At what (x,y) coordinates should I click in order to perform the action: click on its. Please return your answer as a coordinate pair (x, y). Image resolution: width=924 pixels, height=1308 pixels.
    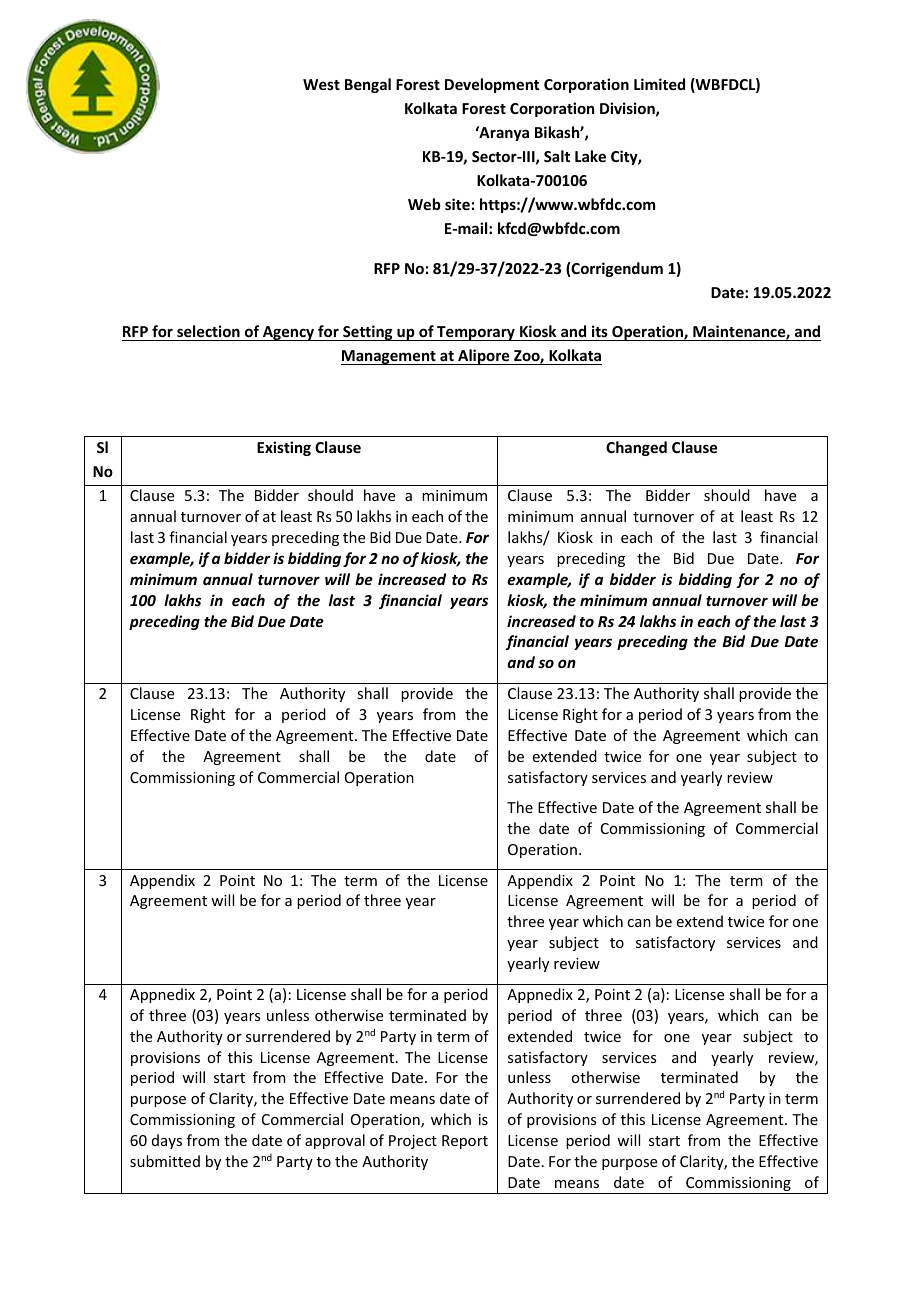
    Looking at the image, I should click on (600, 331).
